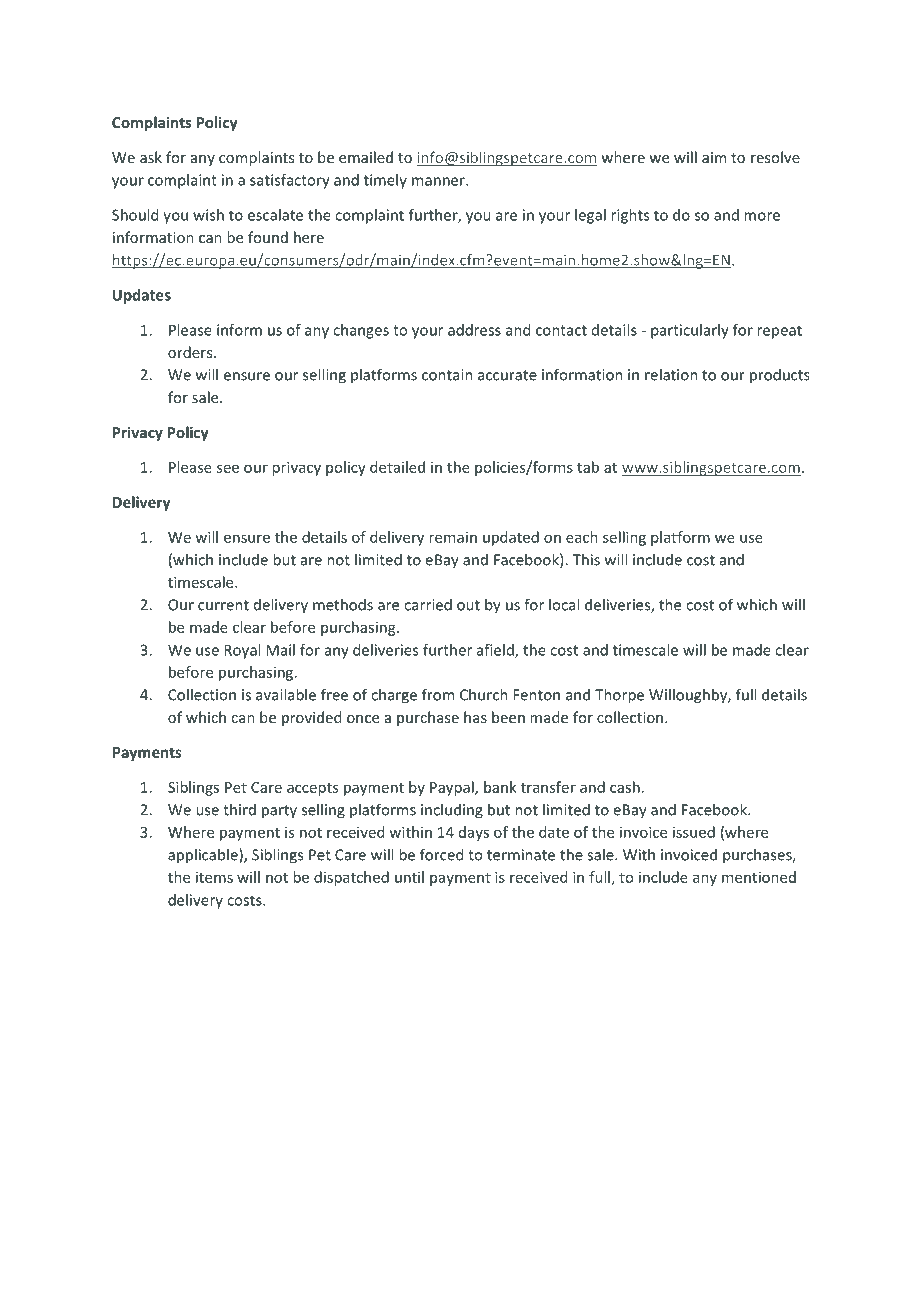 This page has height=1308, width=924. I want to click on manner, so click(439, 181).
